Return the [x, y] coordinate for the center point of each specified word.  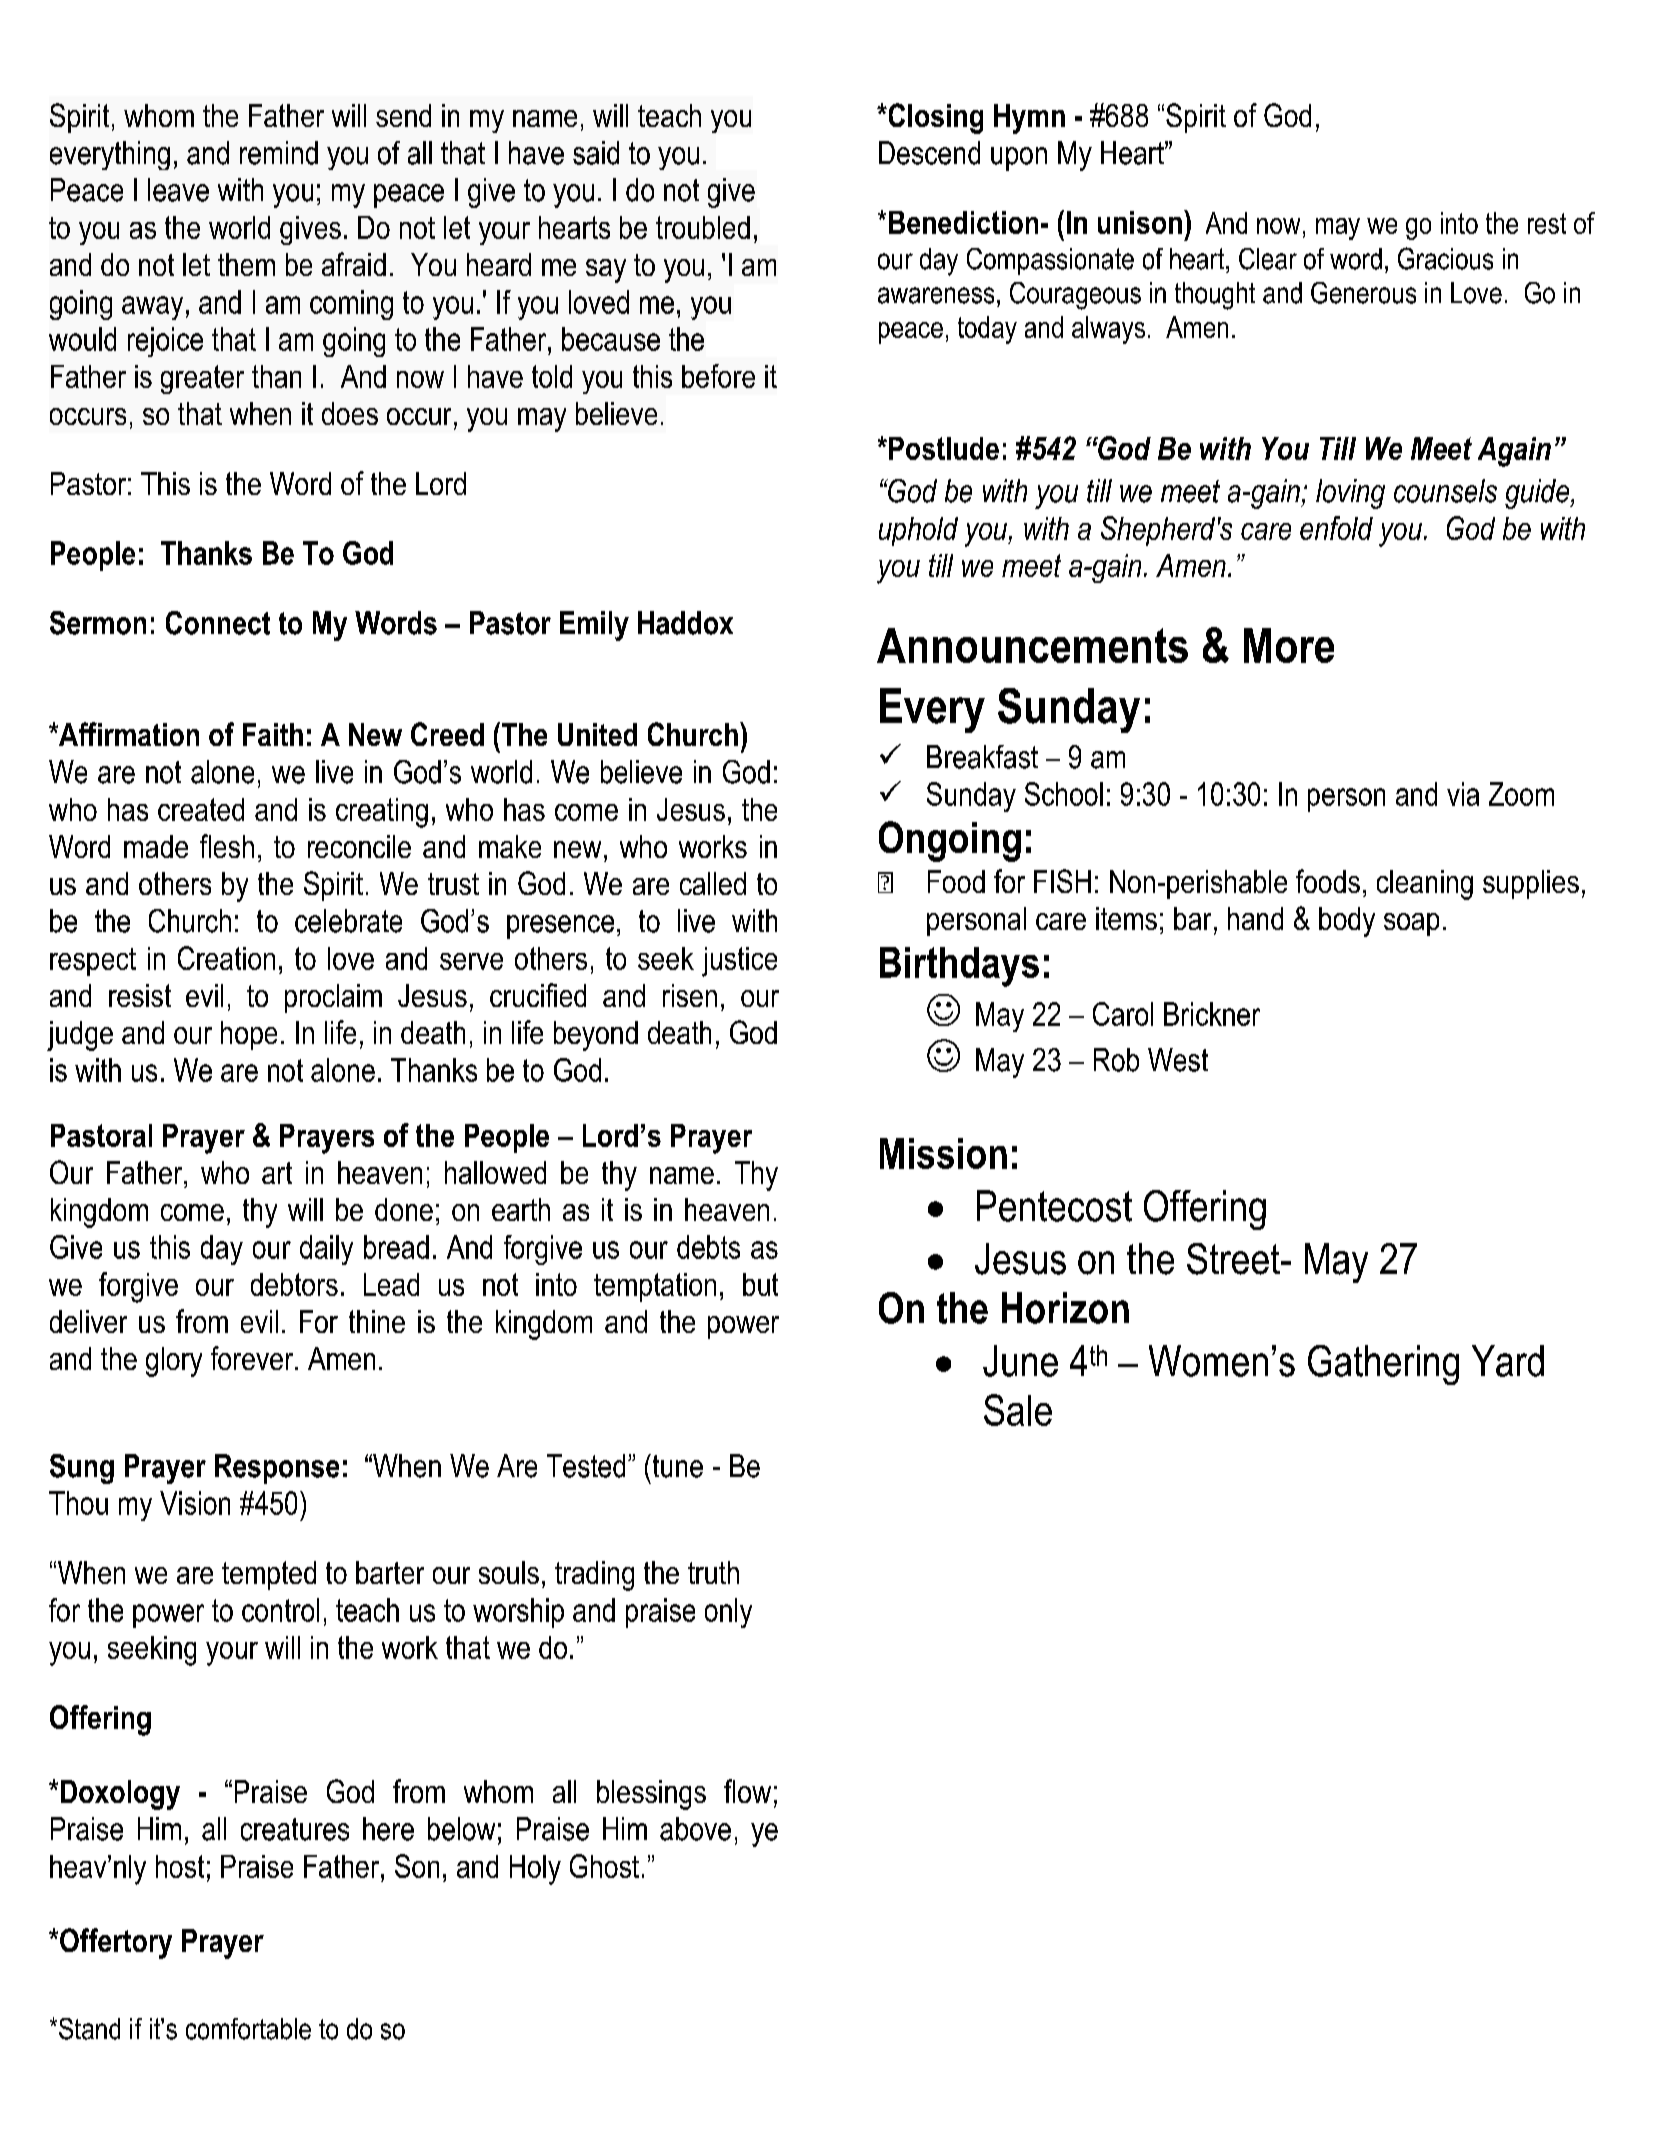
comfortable [248, 2029]
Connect [218, 623]
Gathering [1383, 1365]
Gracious [1445, 258]
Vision [195, 1503]
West [1178, 1060]
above [695, 1829]
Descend [929, 153]
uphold [918, 531]
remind [279, 153]
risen [690, 995]
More [1289, 645]
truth [713, 1572]
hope [249, 1035]
